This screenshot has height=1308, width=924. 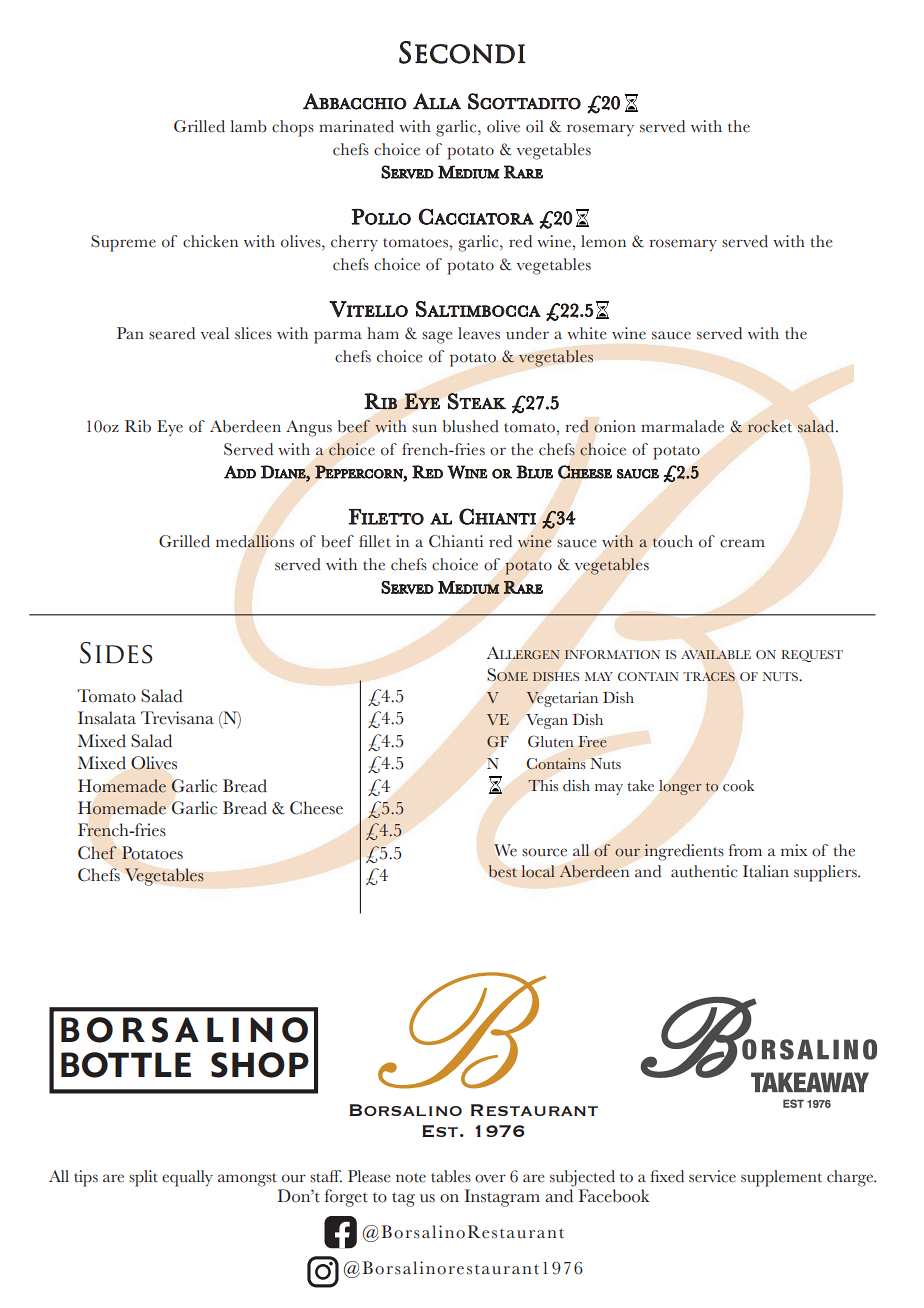 I want to click on Sides, so click(x=116, y=653).
